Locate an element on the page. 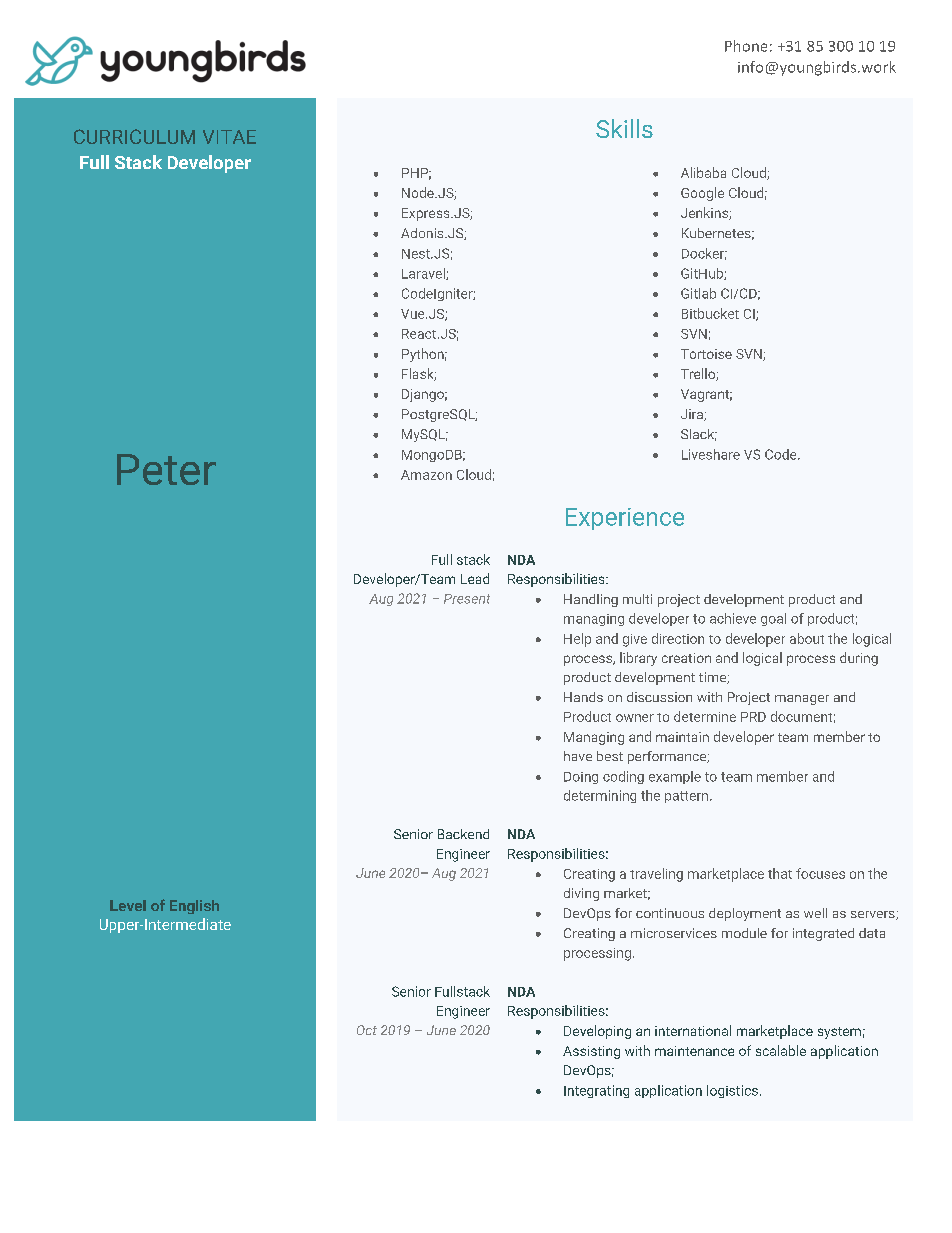 Image resolution: width=952 pixels, height=1233 pixels. VITAE is located at coordinates (229, 137).
